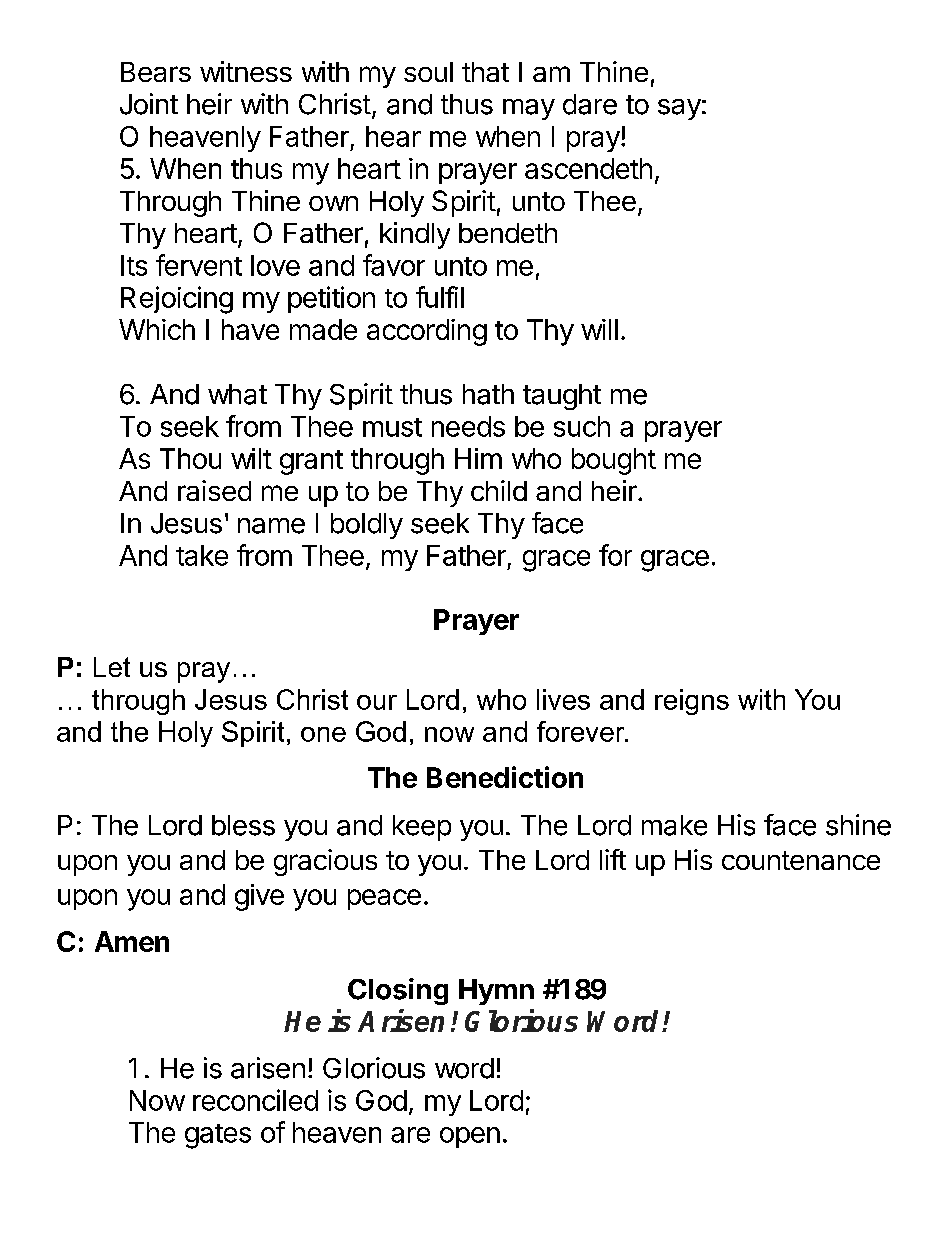 The image size is (952, 1233). I want to click on shine, so click(858, 825).
